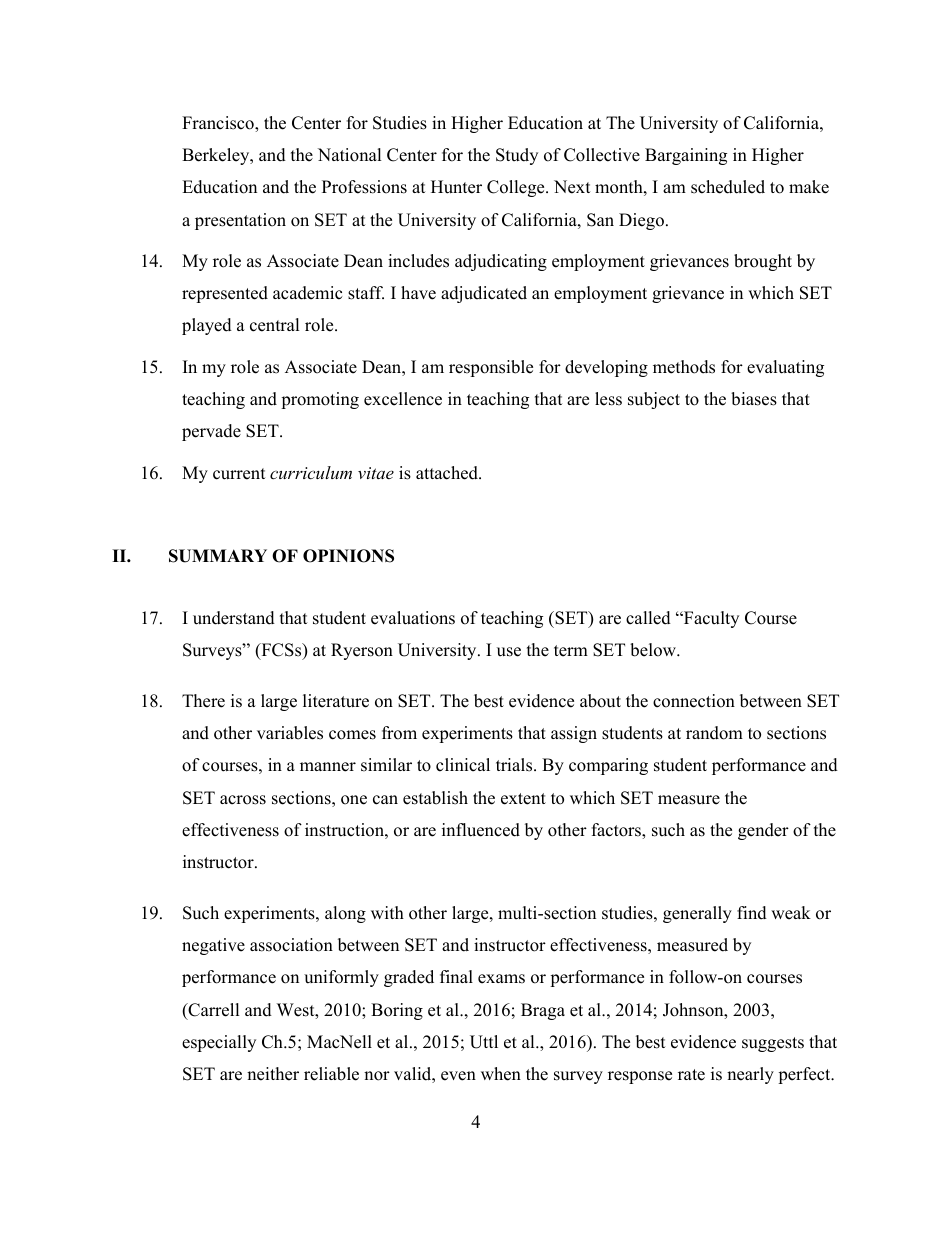 The height and width of the image is (1233, 952). I want to click on use, so click(509, 652).
